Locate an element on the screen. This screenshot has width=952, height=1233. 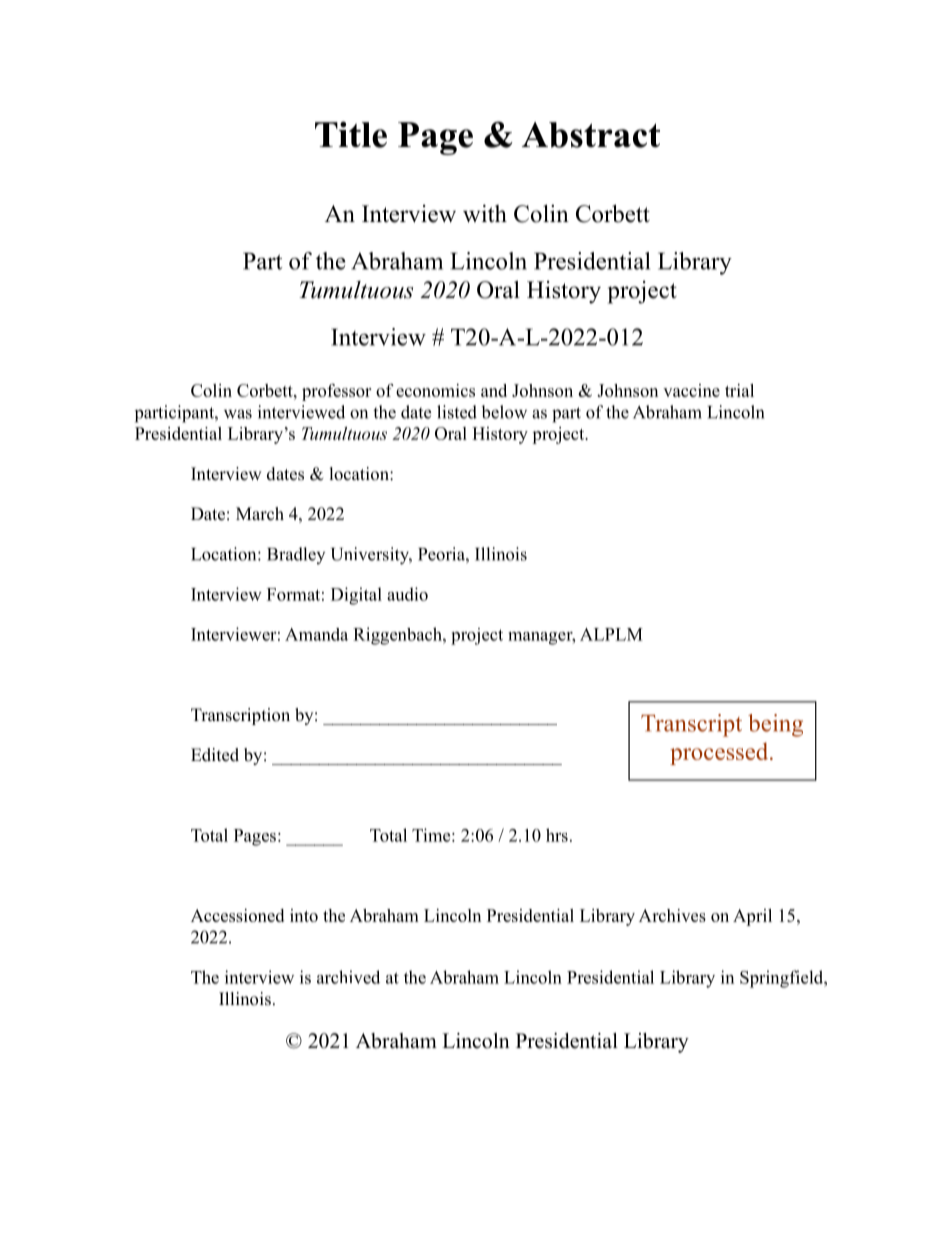
was is located at coordinates (238, 414).
